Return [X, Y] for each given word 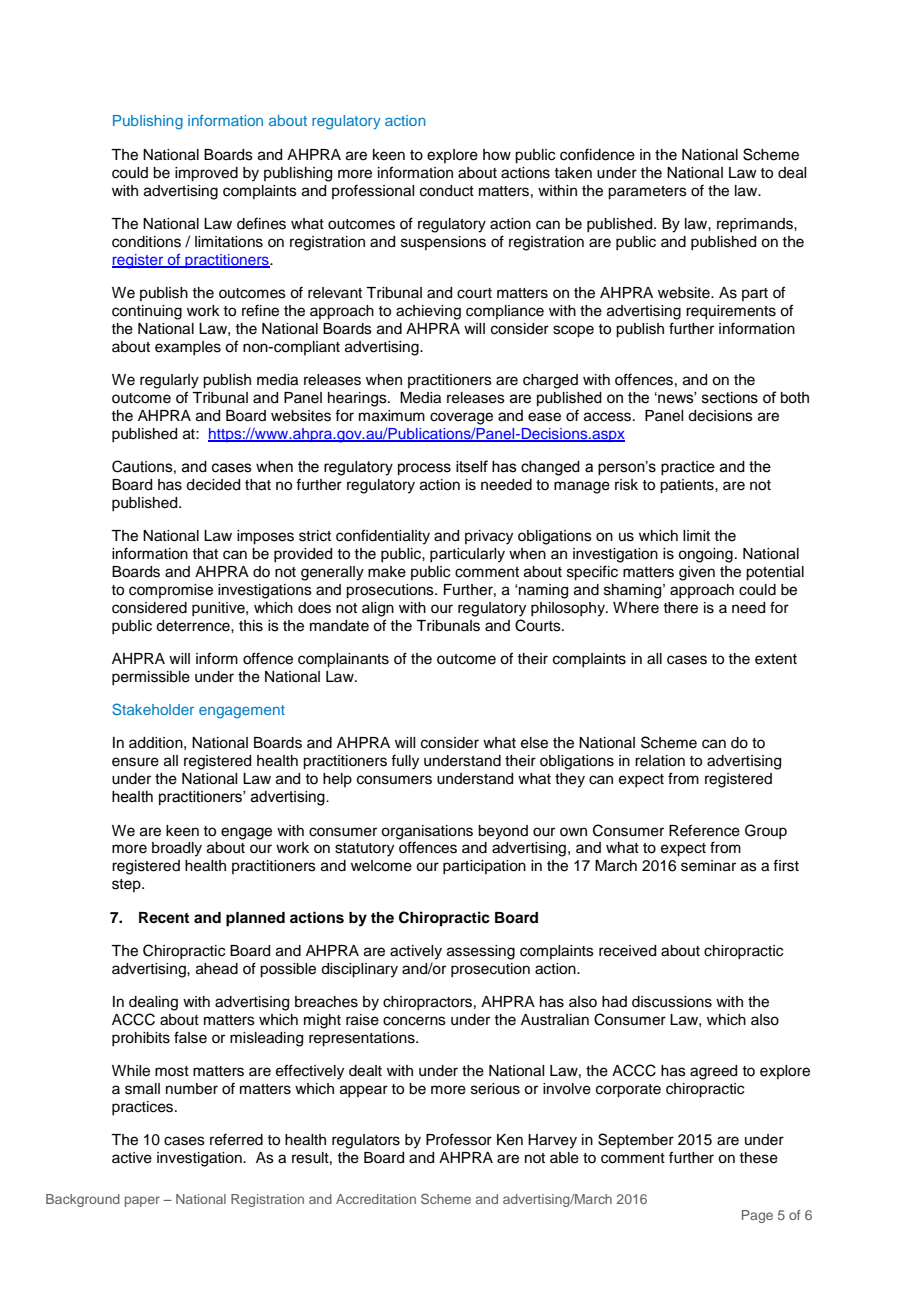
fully [405, 762]
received [627, 951]
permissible [151, 678]
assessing [481, 952]
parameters [647, 193]
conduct [447, 191]
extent [776, 659]
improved [206, 174]
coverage [461, 418]
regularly [169, 381]
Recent [164, 917]
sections [730, 398]
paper [142, 1201]
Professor [459, 1139]
